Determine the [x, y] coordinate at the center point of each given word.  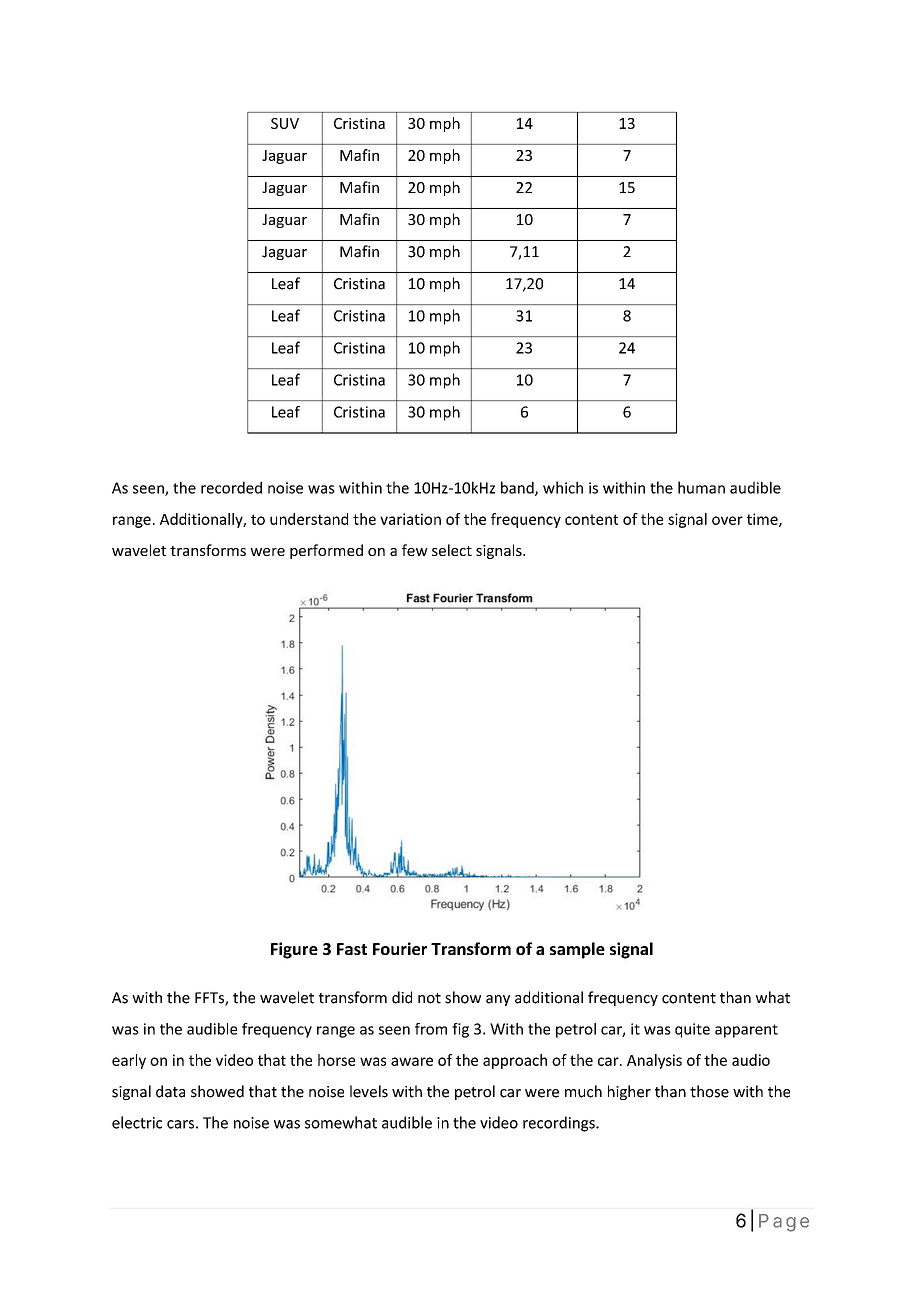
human [701, 487]
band [518, 488]
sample [577, 950]
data [170, 1091]
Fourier [400, 948]
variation [410, 519]
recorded [231, 487]
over [727, 520]
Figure [294, 950]
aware [412, 1061]
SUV [285, 123]
